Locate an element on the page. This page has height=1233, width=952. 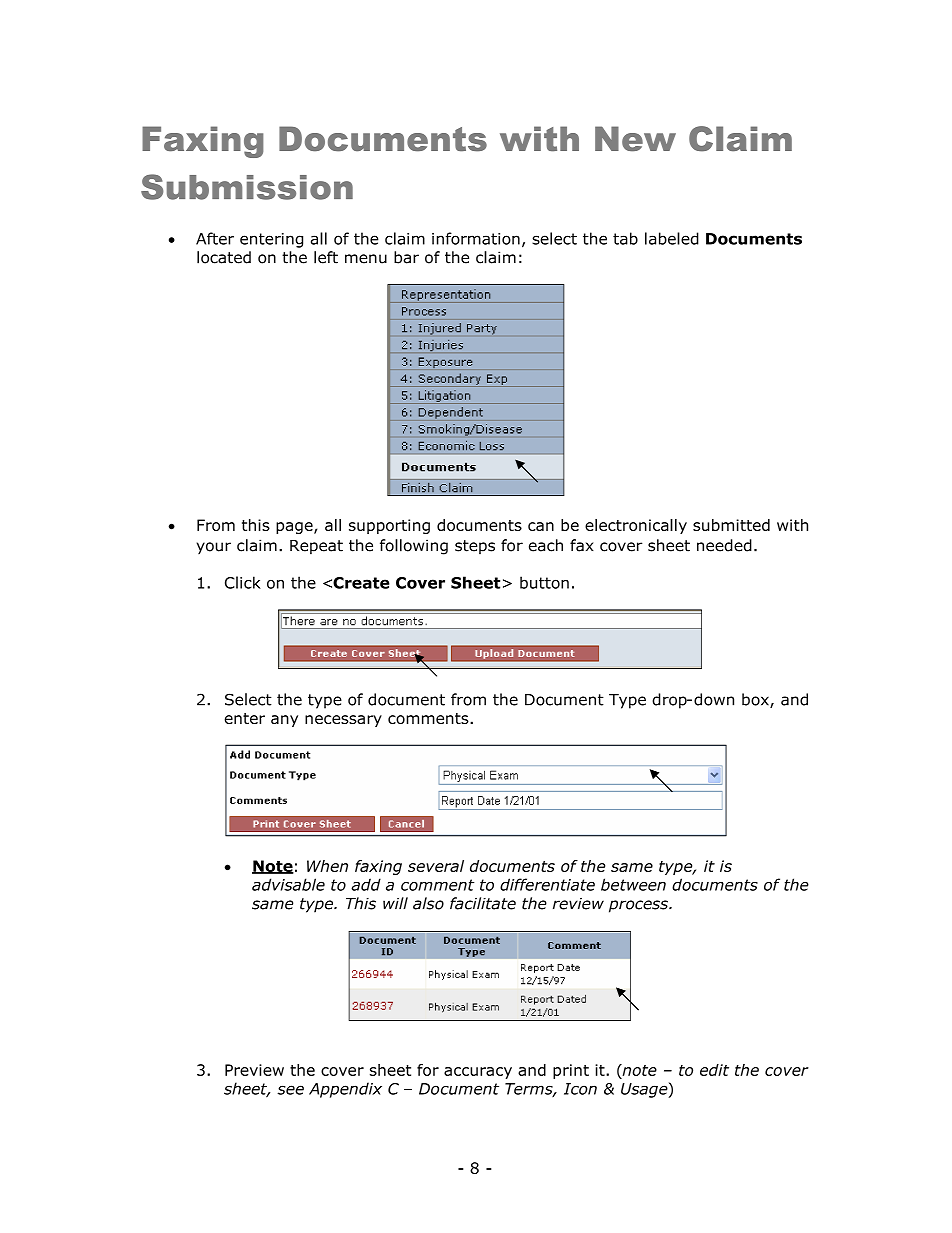
information is located at coordinates (476, 238).
